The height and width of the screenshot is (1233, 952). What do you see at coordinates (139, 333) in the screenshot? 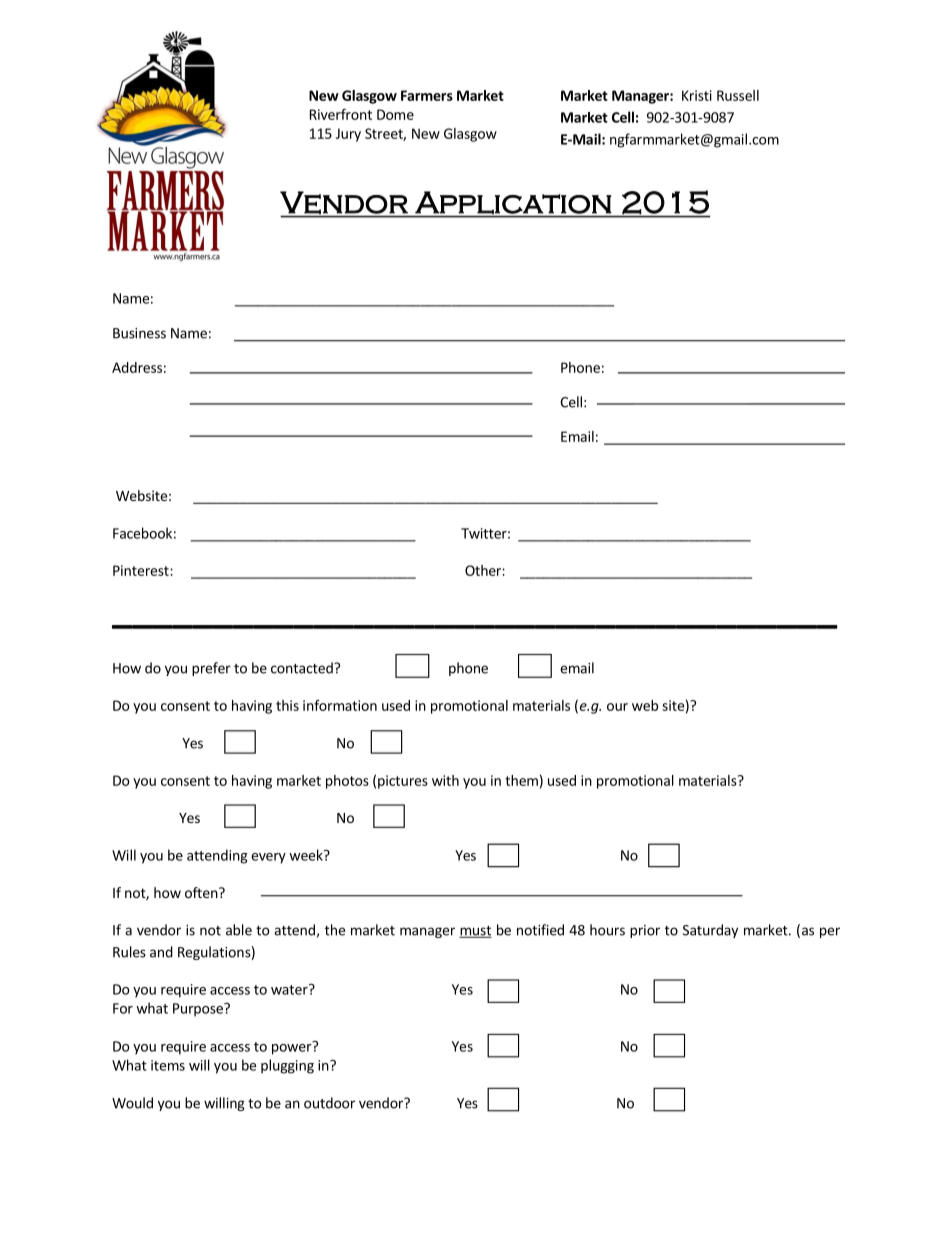
I see `Business` at bounding box center [139, 333].
